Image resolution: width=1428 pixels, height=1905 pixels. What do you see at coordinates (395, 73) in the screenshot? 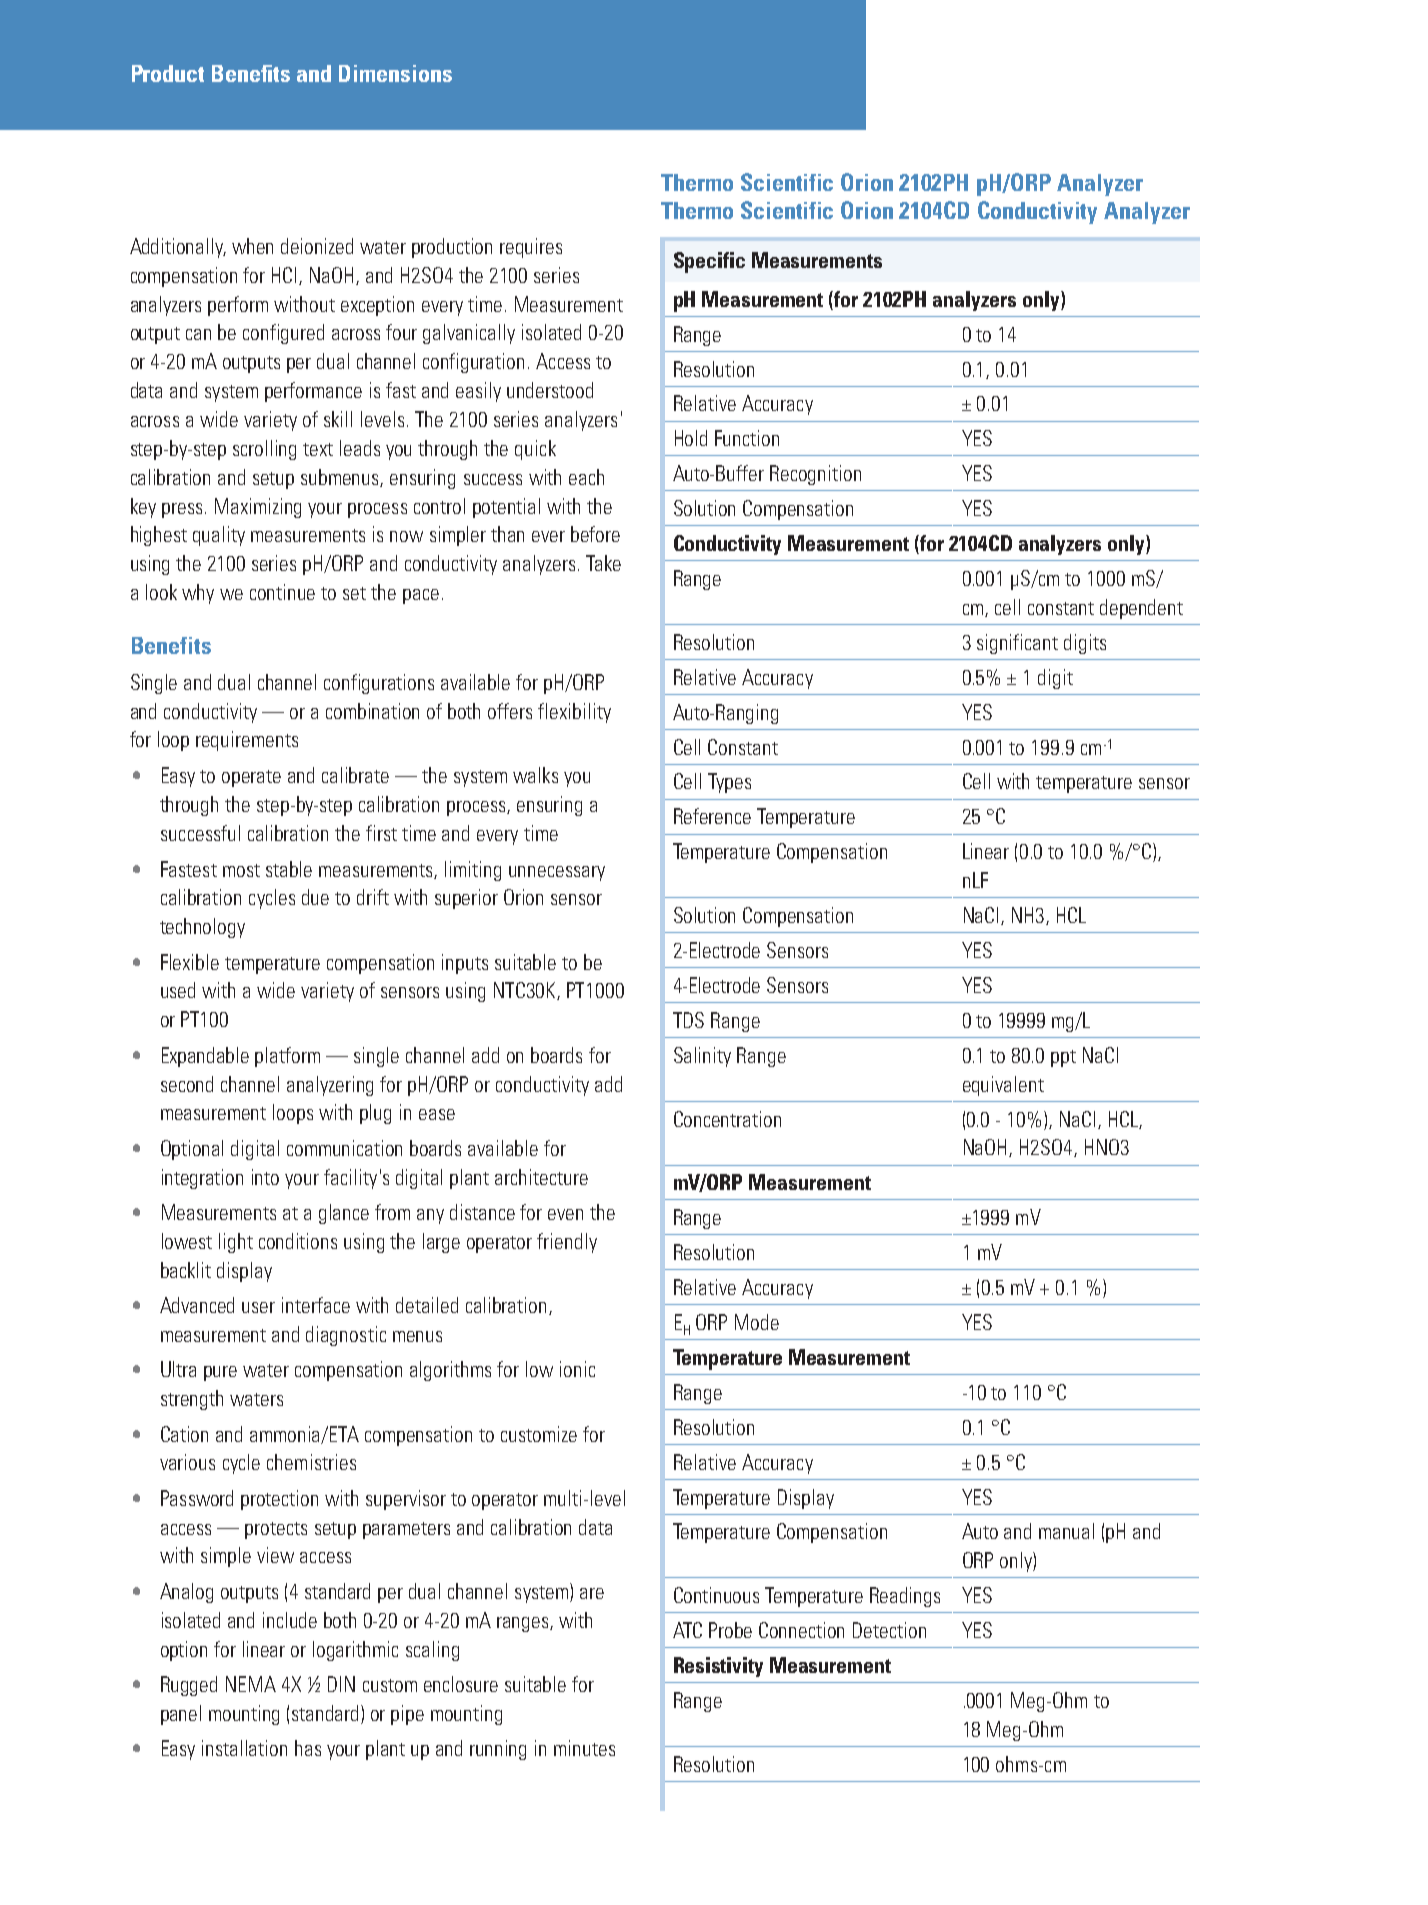
I see `Dimensions` at bounding box center [395, 73].
